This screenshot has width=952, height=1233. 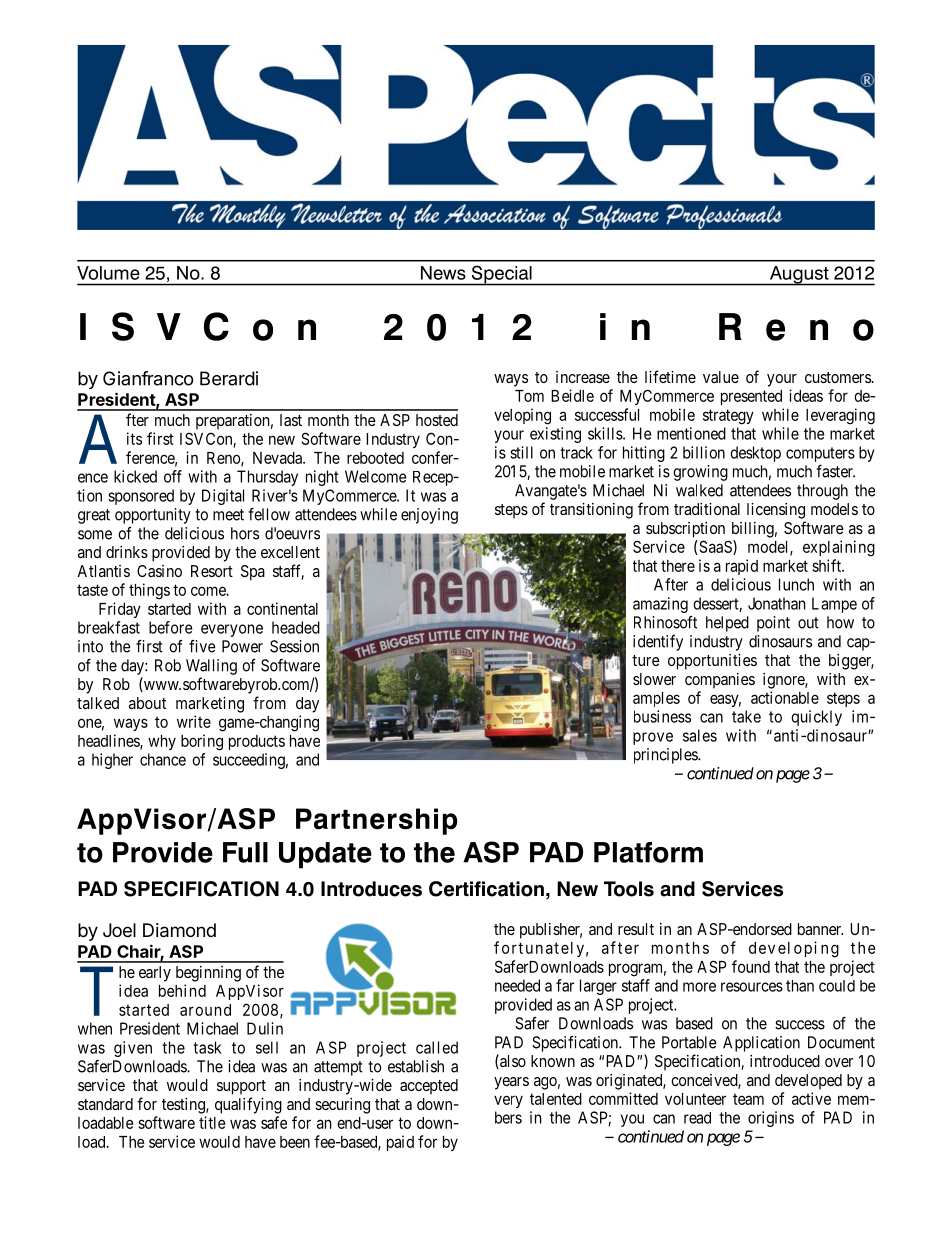 What do you see at coordinates (108, 273) in the screenshot?
I see `Volume` at bounding box center [108, 273].
